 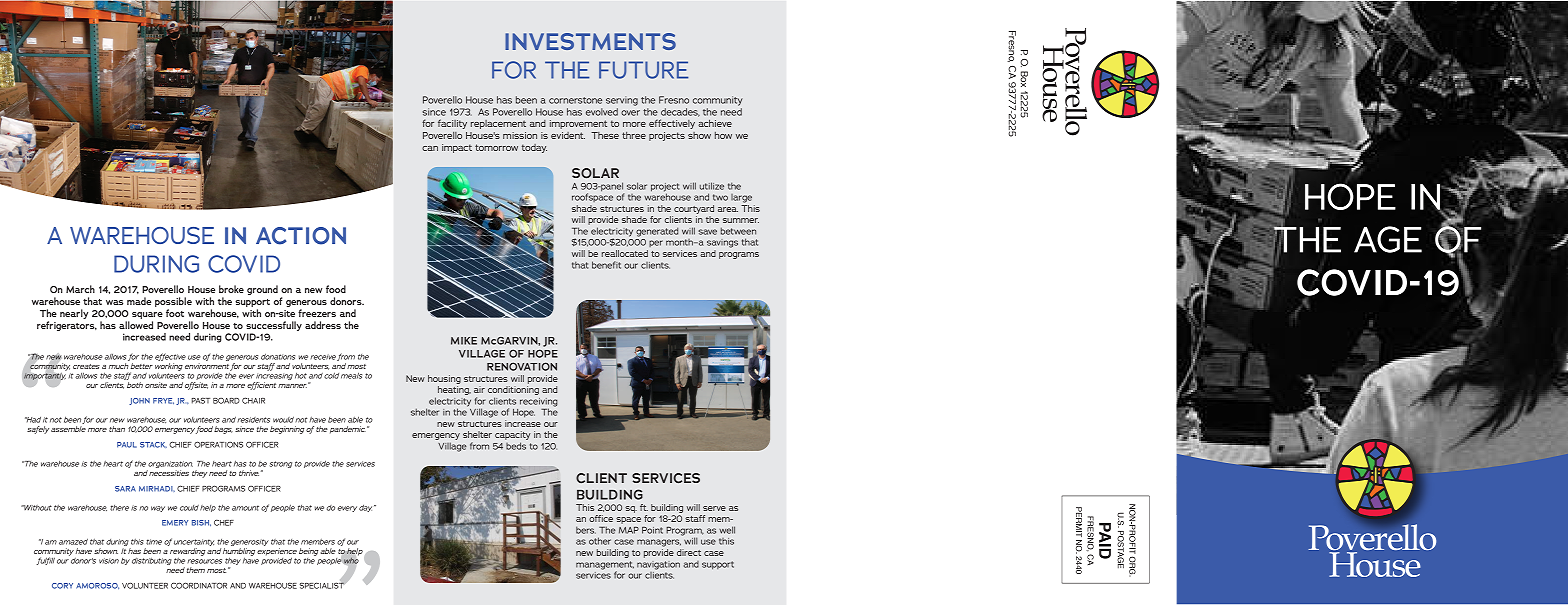 What do you see at coordinates (513, 390) in the screenshot?
I see `conditioning` at bounding box center [513, 390].
